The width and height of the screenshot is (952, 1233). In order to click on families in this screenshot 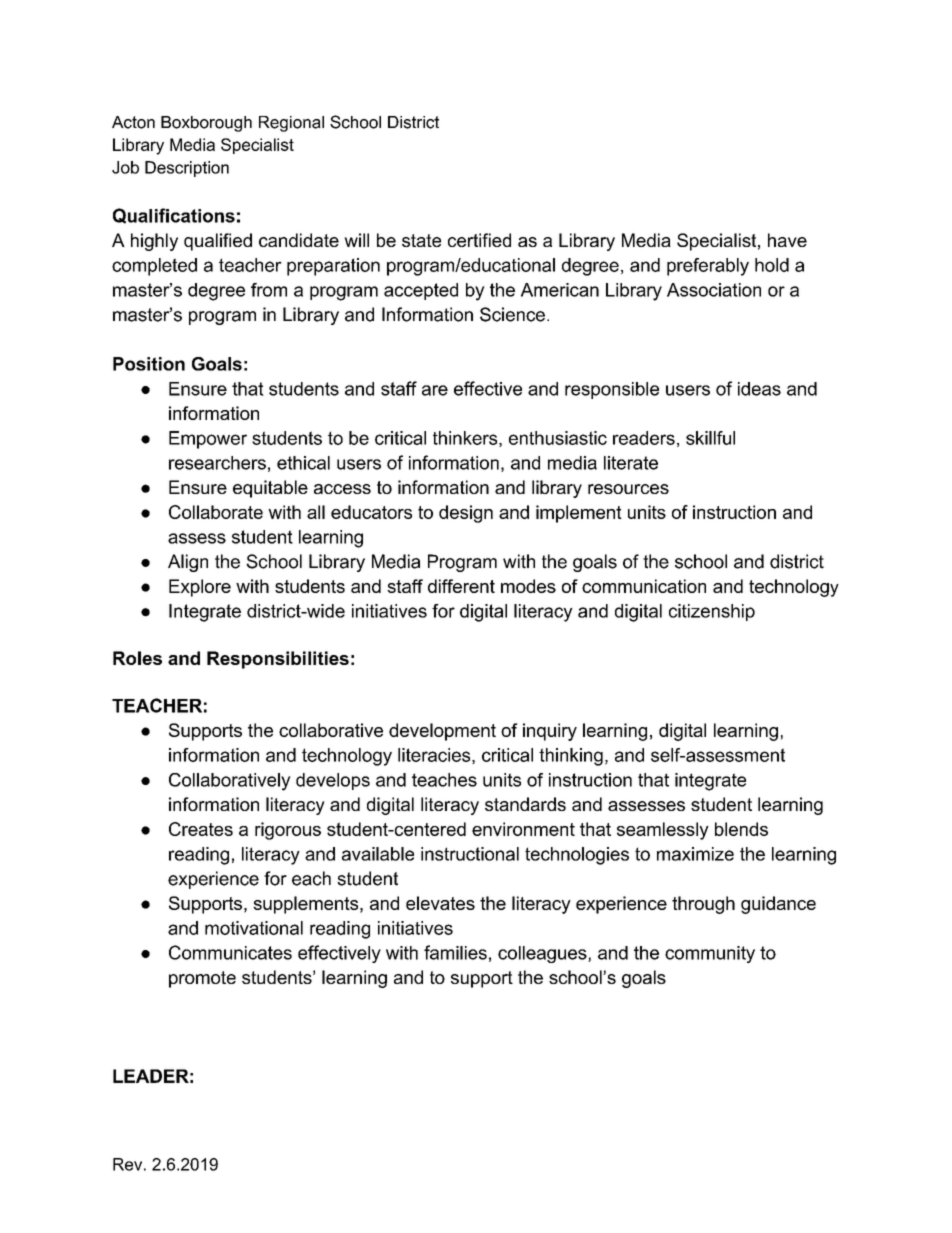, I will do `click(455, 952)`.
